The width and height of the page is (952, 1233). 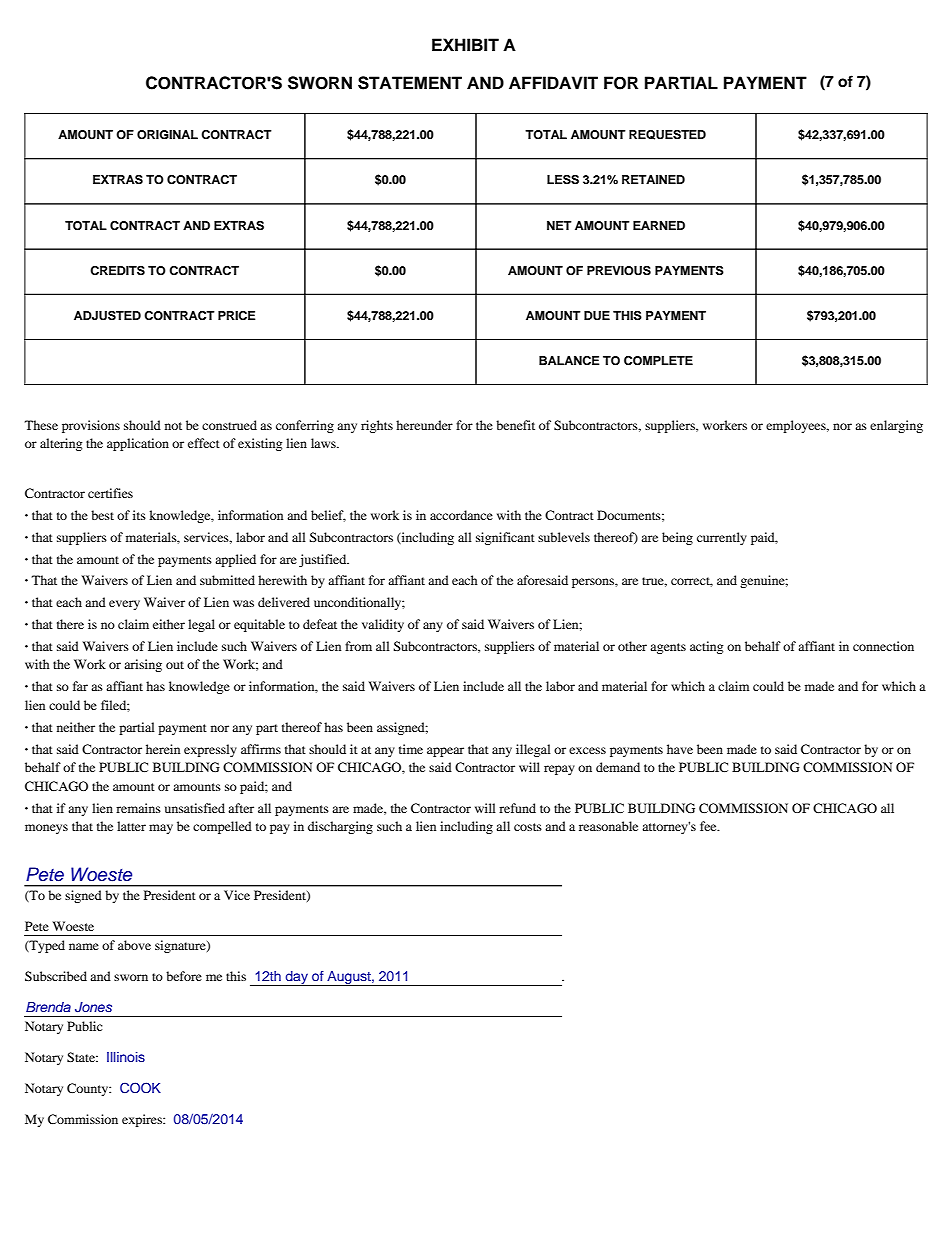 What do you see at coordinates (140, 1088) in the page?
I see `COOK` at bounding box center [140, 1088].
